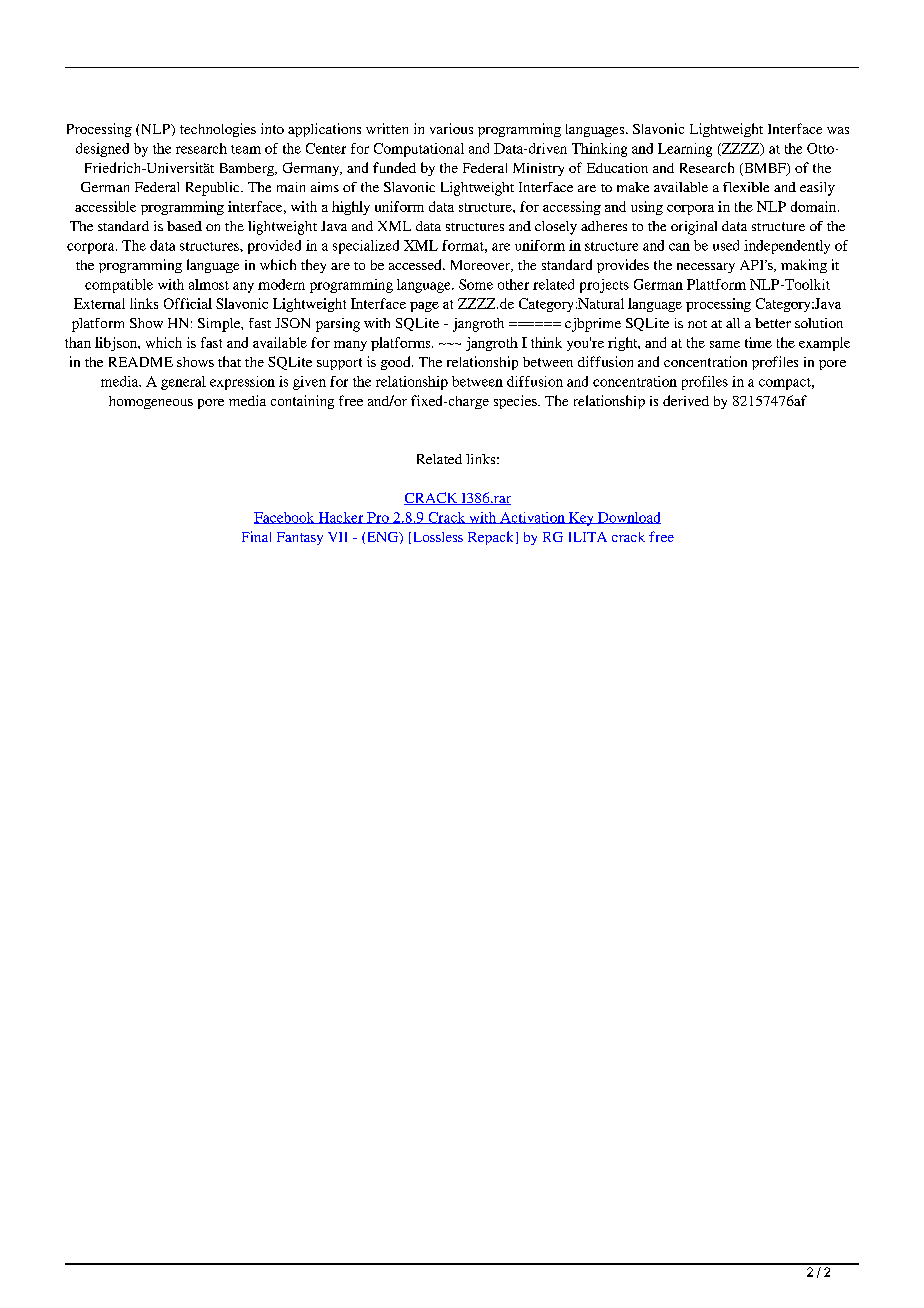  Describe the element at coordinates (424, 307) in the screenshot. I see `page` at that location.
